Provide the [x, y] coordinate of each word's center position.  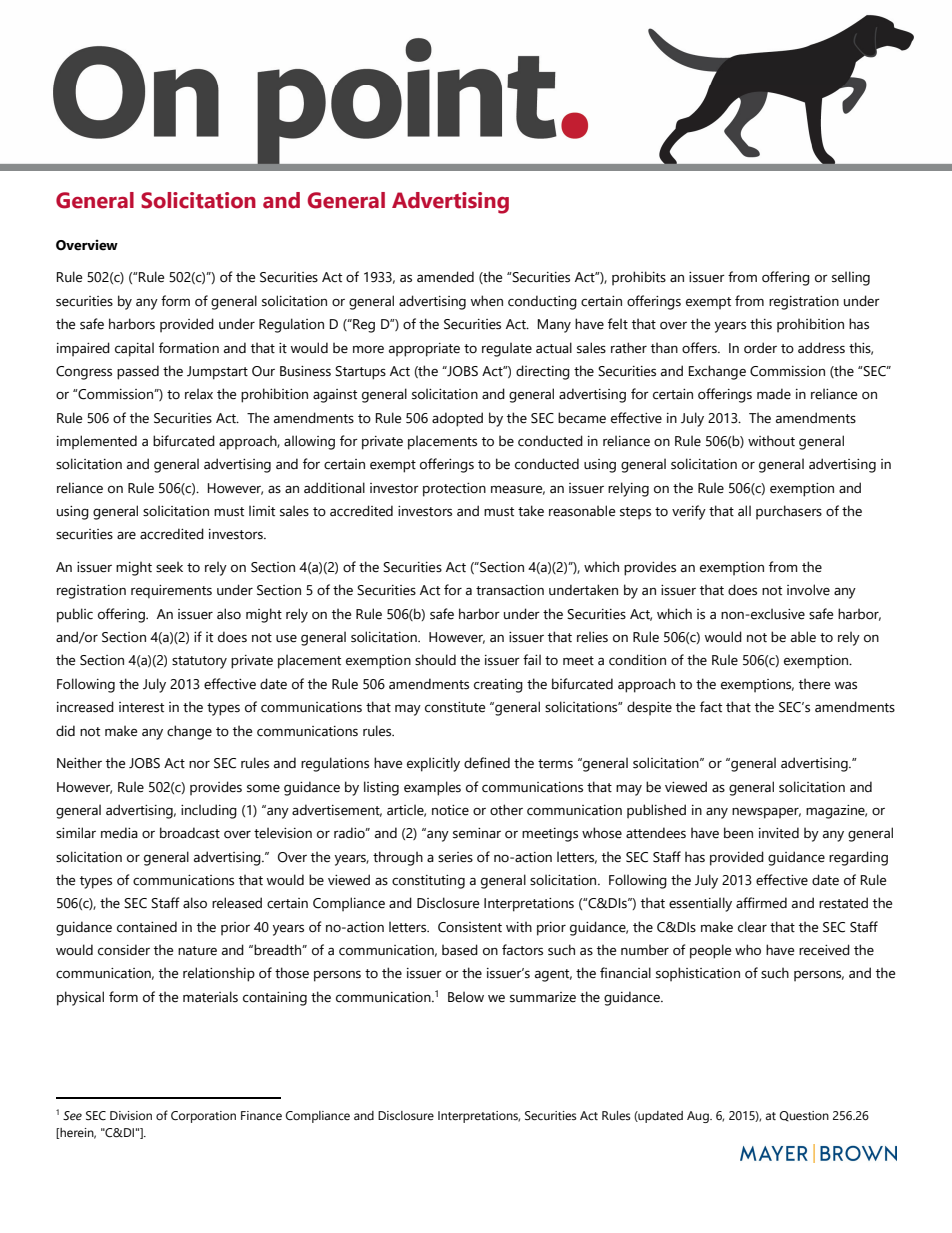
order [760, 348]
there [814, 684]
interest [141, 707]
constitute [455, 707]
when [487, 301]
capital [134, 349]
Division [131, 1115]
